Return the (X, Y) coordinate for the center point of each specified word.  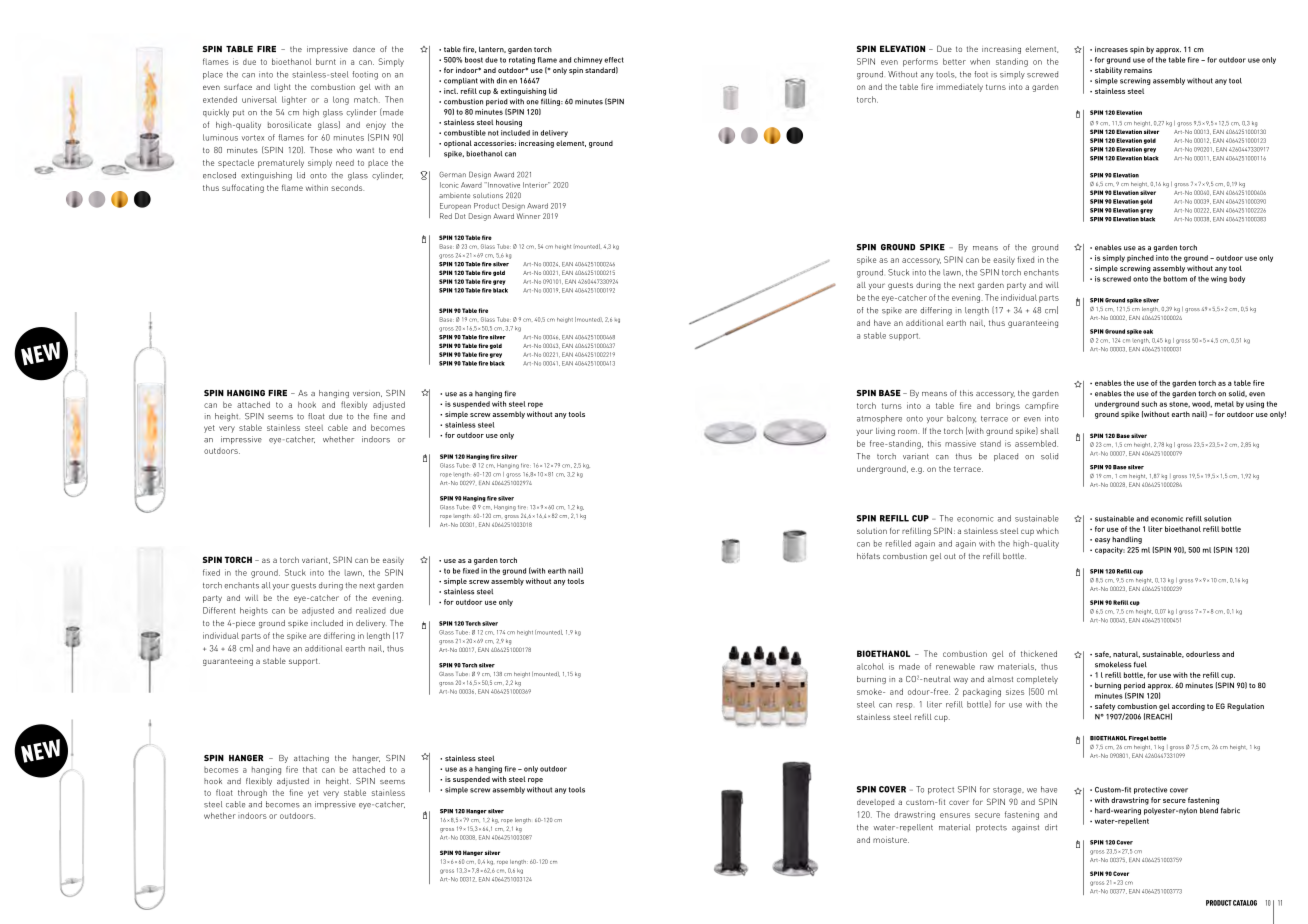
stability (1108, 71)
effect (614, 60)
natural (1126, 654)
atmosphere (879, 419)
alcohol (870, 666)
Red (446, 216)
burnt (326, 61)
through (252, 793)
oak (1148, 331)
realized (371, 610)
